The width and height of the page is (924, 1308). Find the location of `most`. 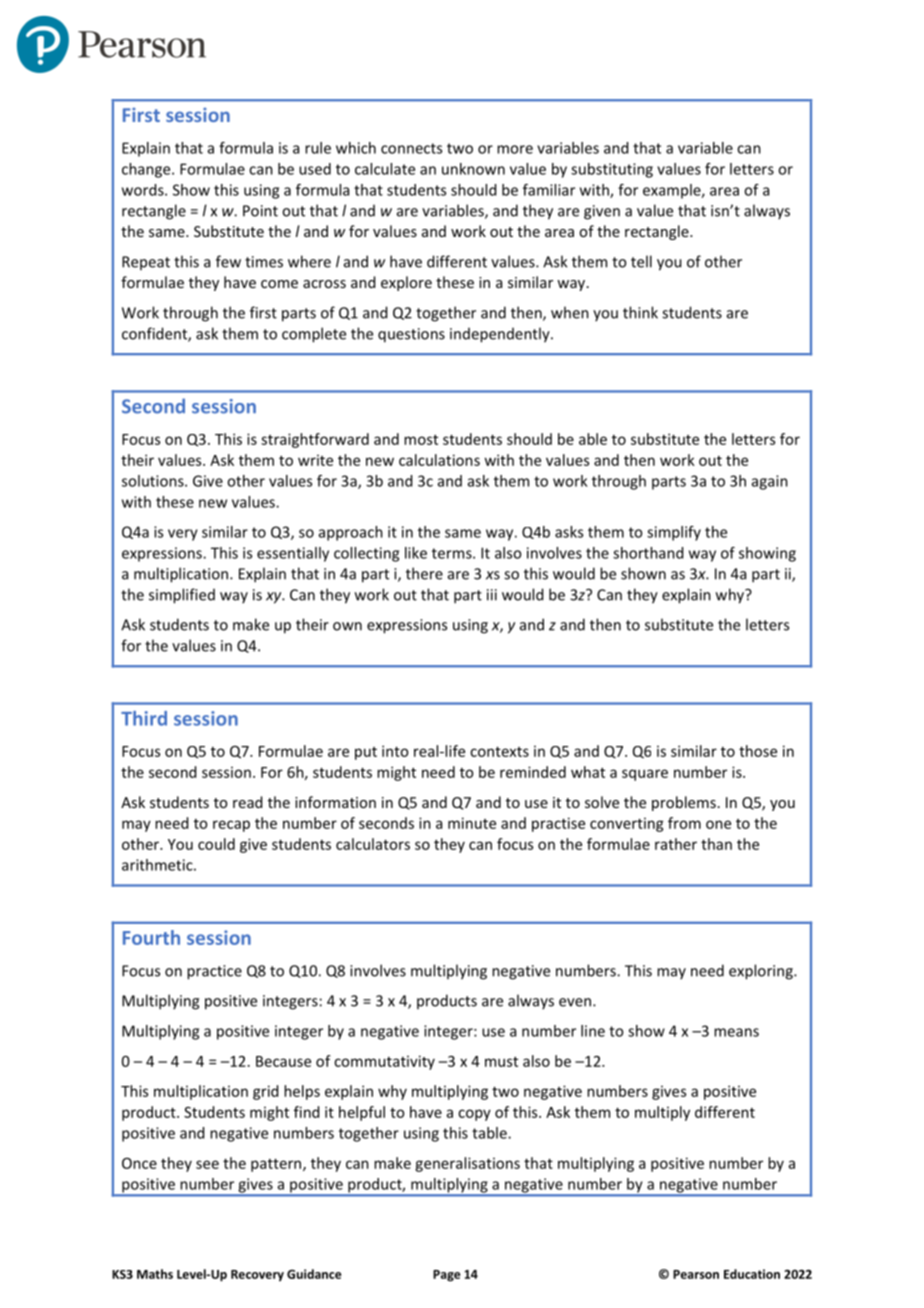

most is located at coordinates (421, 440).
